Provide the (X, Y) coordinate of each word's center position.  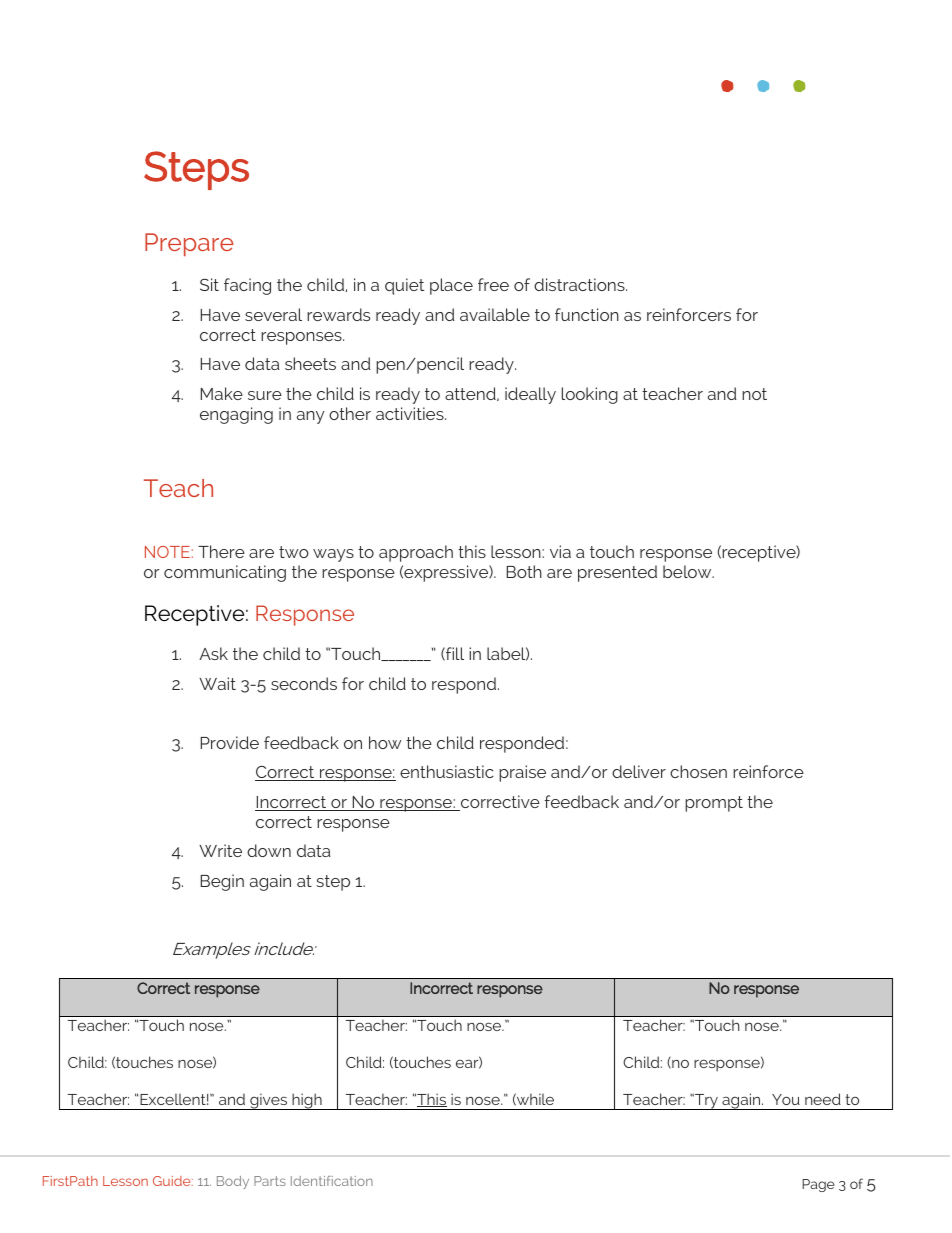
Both (524, 571)
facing (247, 286)
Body (233, 1182)
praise (522, 773)
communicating (225, 573)
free (493, 284)
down (269, 850)
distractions (580, 284)
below (688, 571)
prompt (714, 804)
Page (818, 1185)
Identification (332, 1181)
